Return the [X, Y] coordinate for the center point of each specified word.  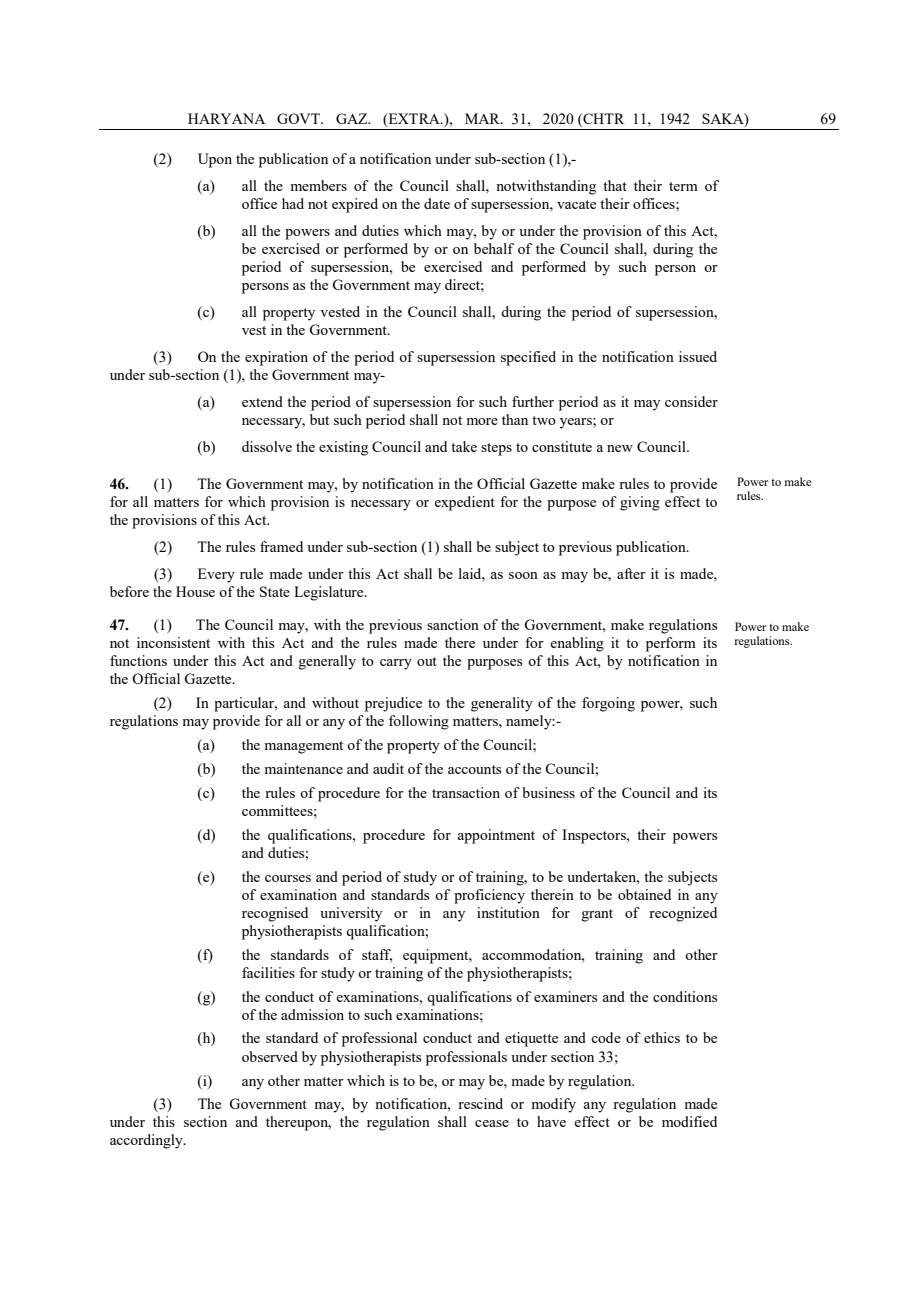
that [615, 185]
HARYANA [226, 118]
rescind [480, 1103]
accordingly [147, 1141]
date [437, 203]
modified [689, 1121]
